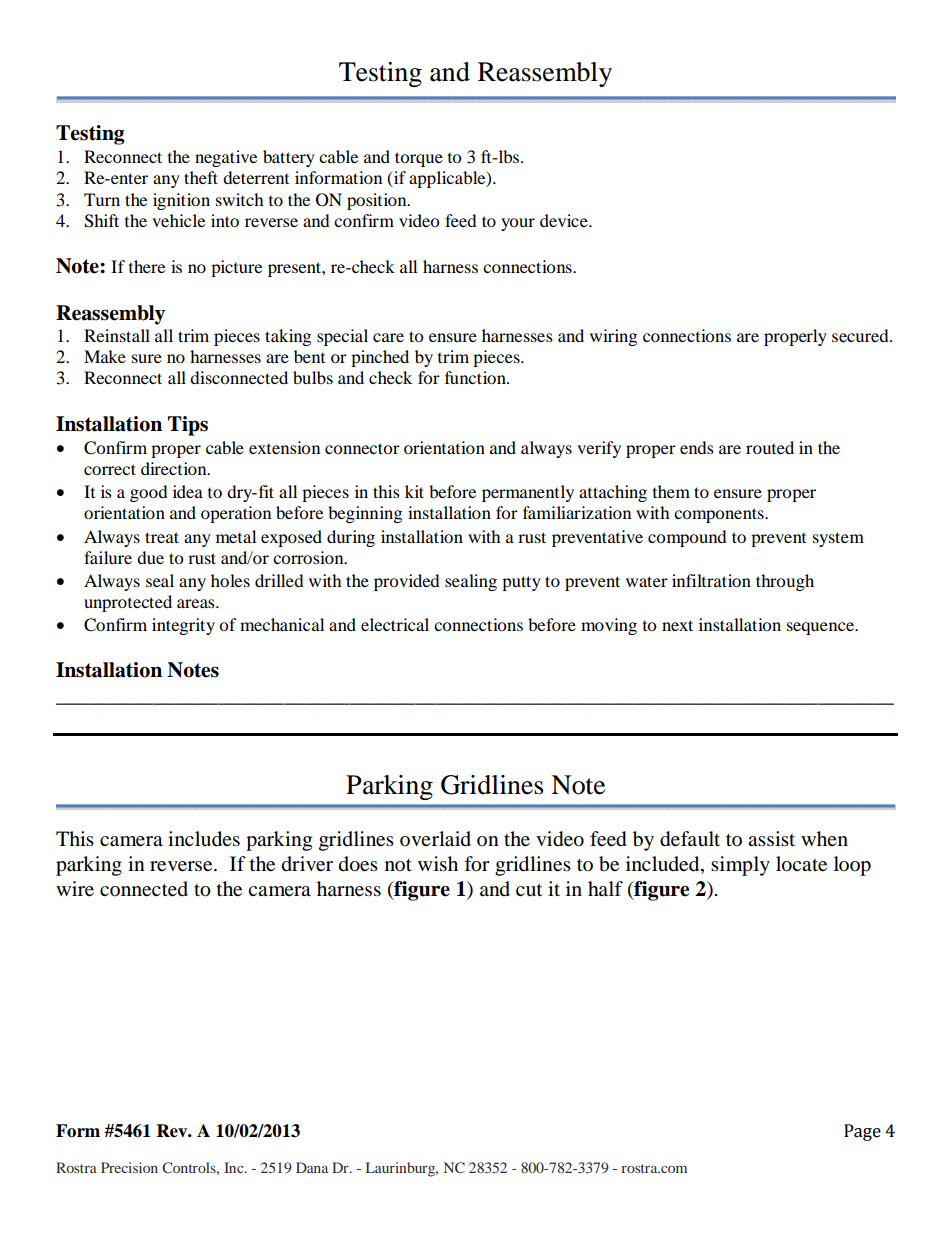  Describe the element at coordinates (129, 1167) in the page. I see `Precision` at that location.
